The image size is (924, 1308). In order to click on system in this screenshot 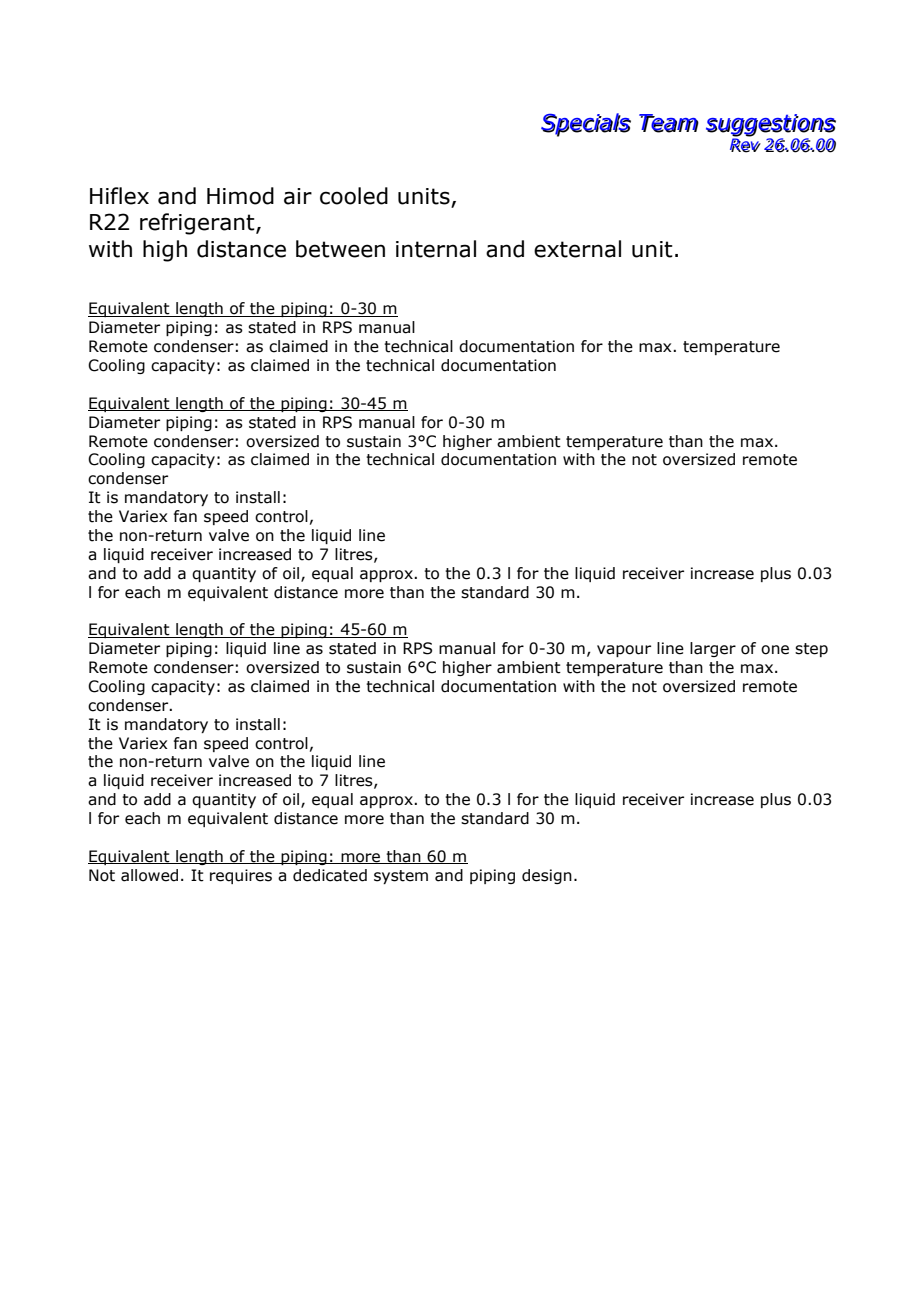, I will do `click(401, 877)`.
